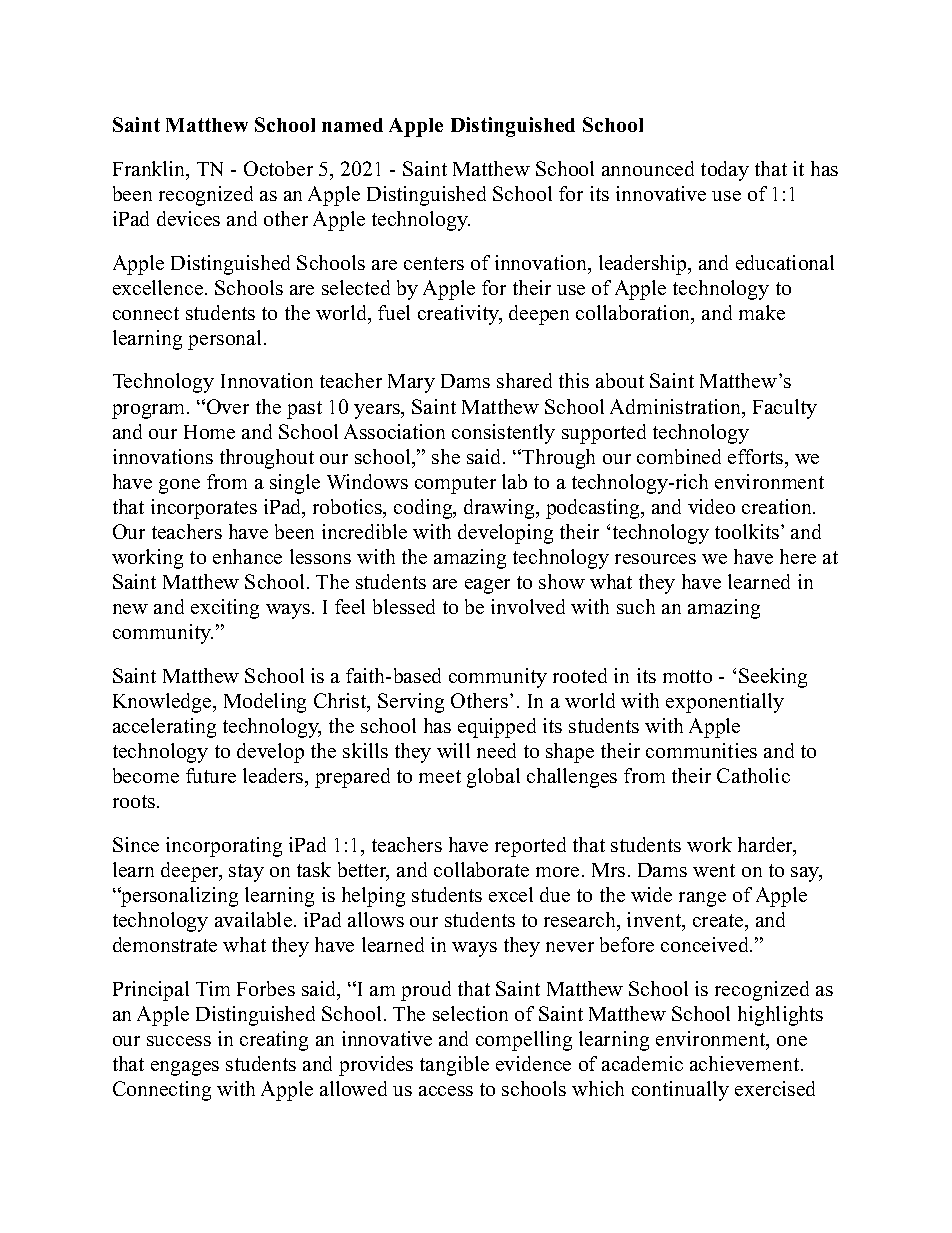 This screenshot has height=1233, width=952. What do you see at coordinates (725, 171) in the screenshot?
I see `today` at bounding box center [725, 171].
